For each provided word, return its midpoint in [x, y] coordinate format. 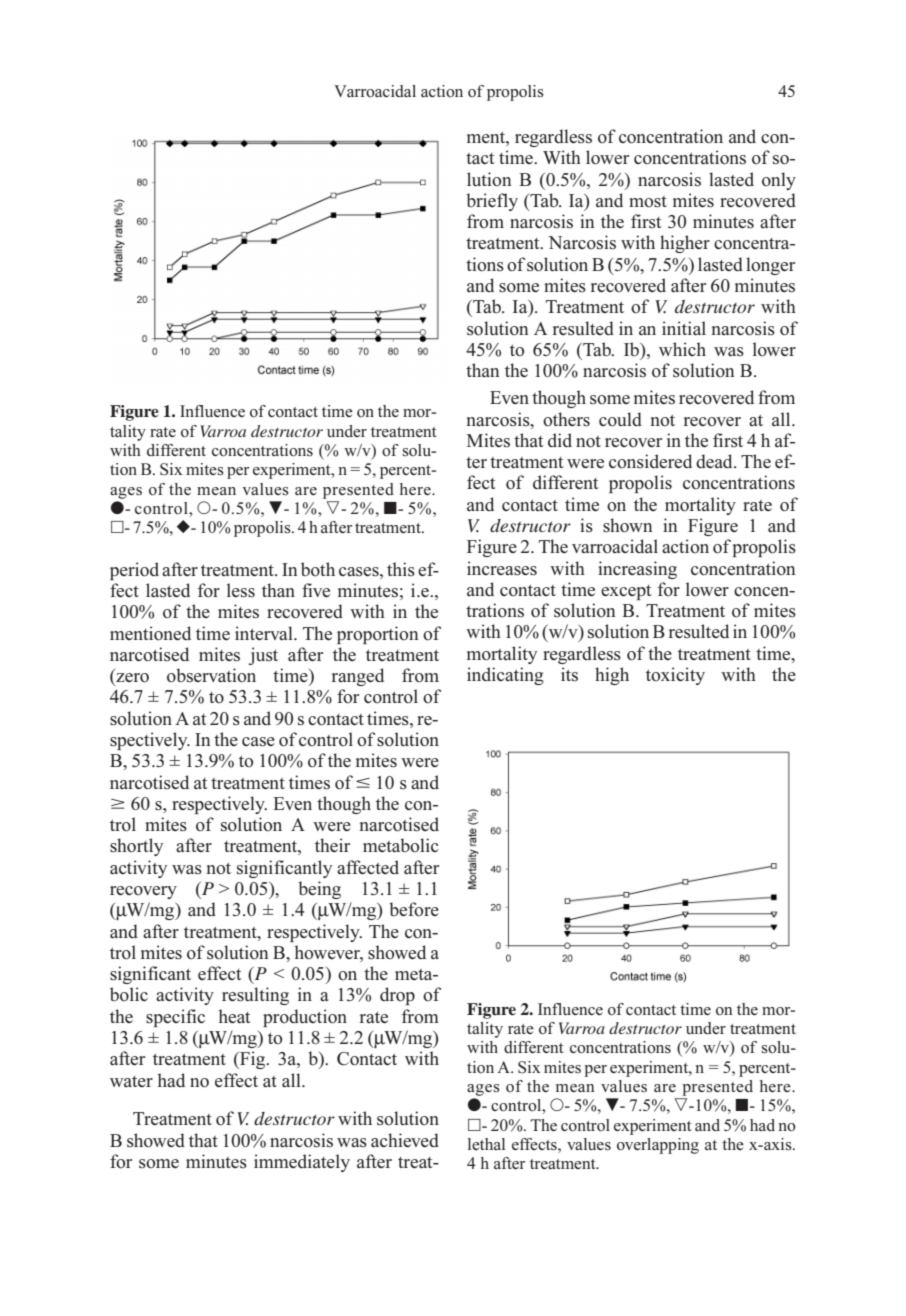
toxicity [675, 676]
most [648, 202]
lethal [486, 1144]
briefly [492, 202]
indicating [505, 676]
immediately [302, 1163]
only [779, 181]
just [263, 656]
